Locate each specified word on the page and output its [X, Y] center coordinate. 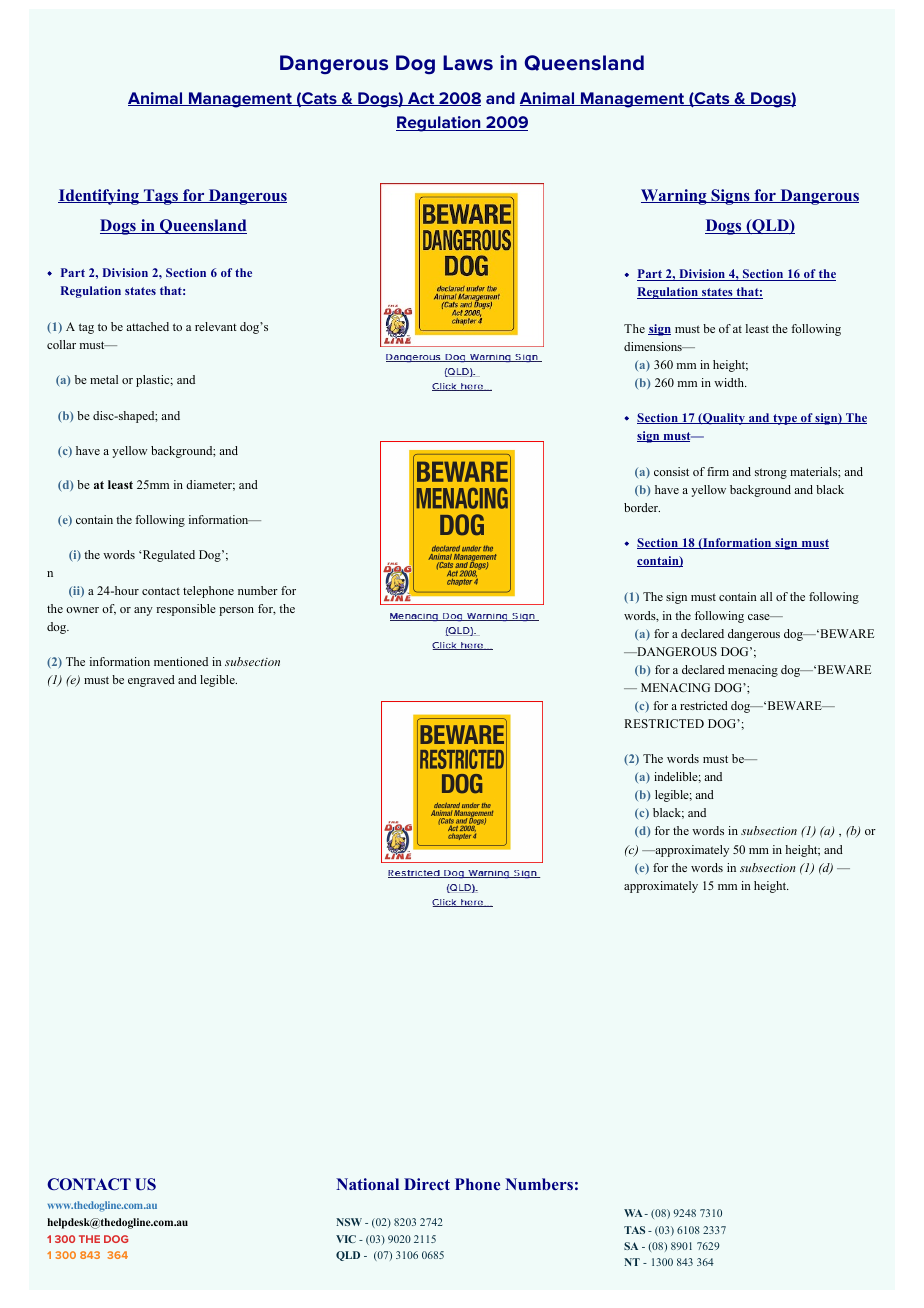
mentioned [181, 661]
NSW [349, 1222]
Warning [675, 197]
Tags [160, 197]
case [760, 617]
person [236, 611]
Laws [468, 63]
